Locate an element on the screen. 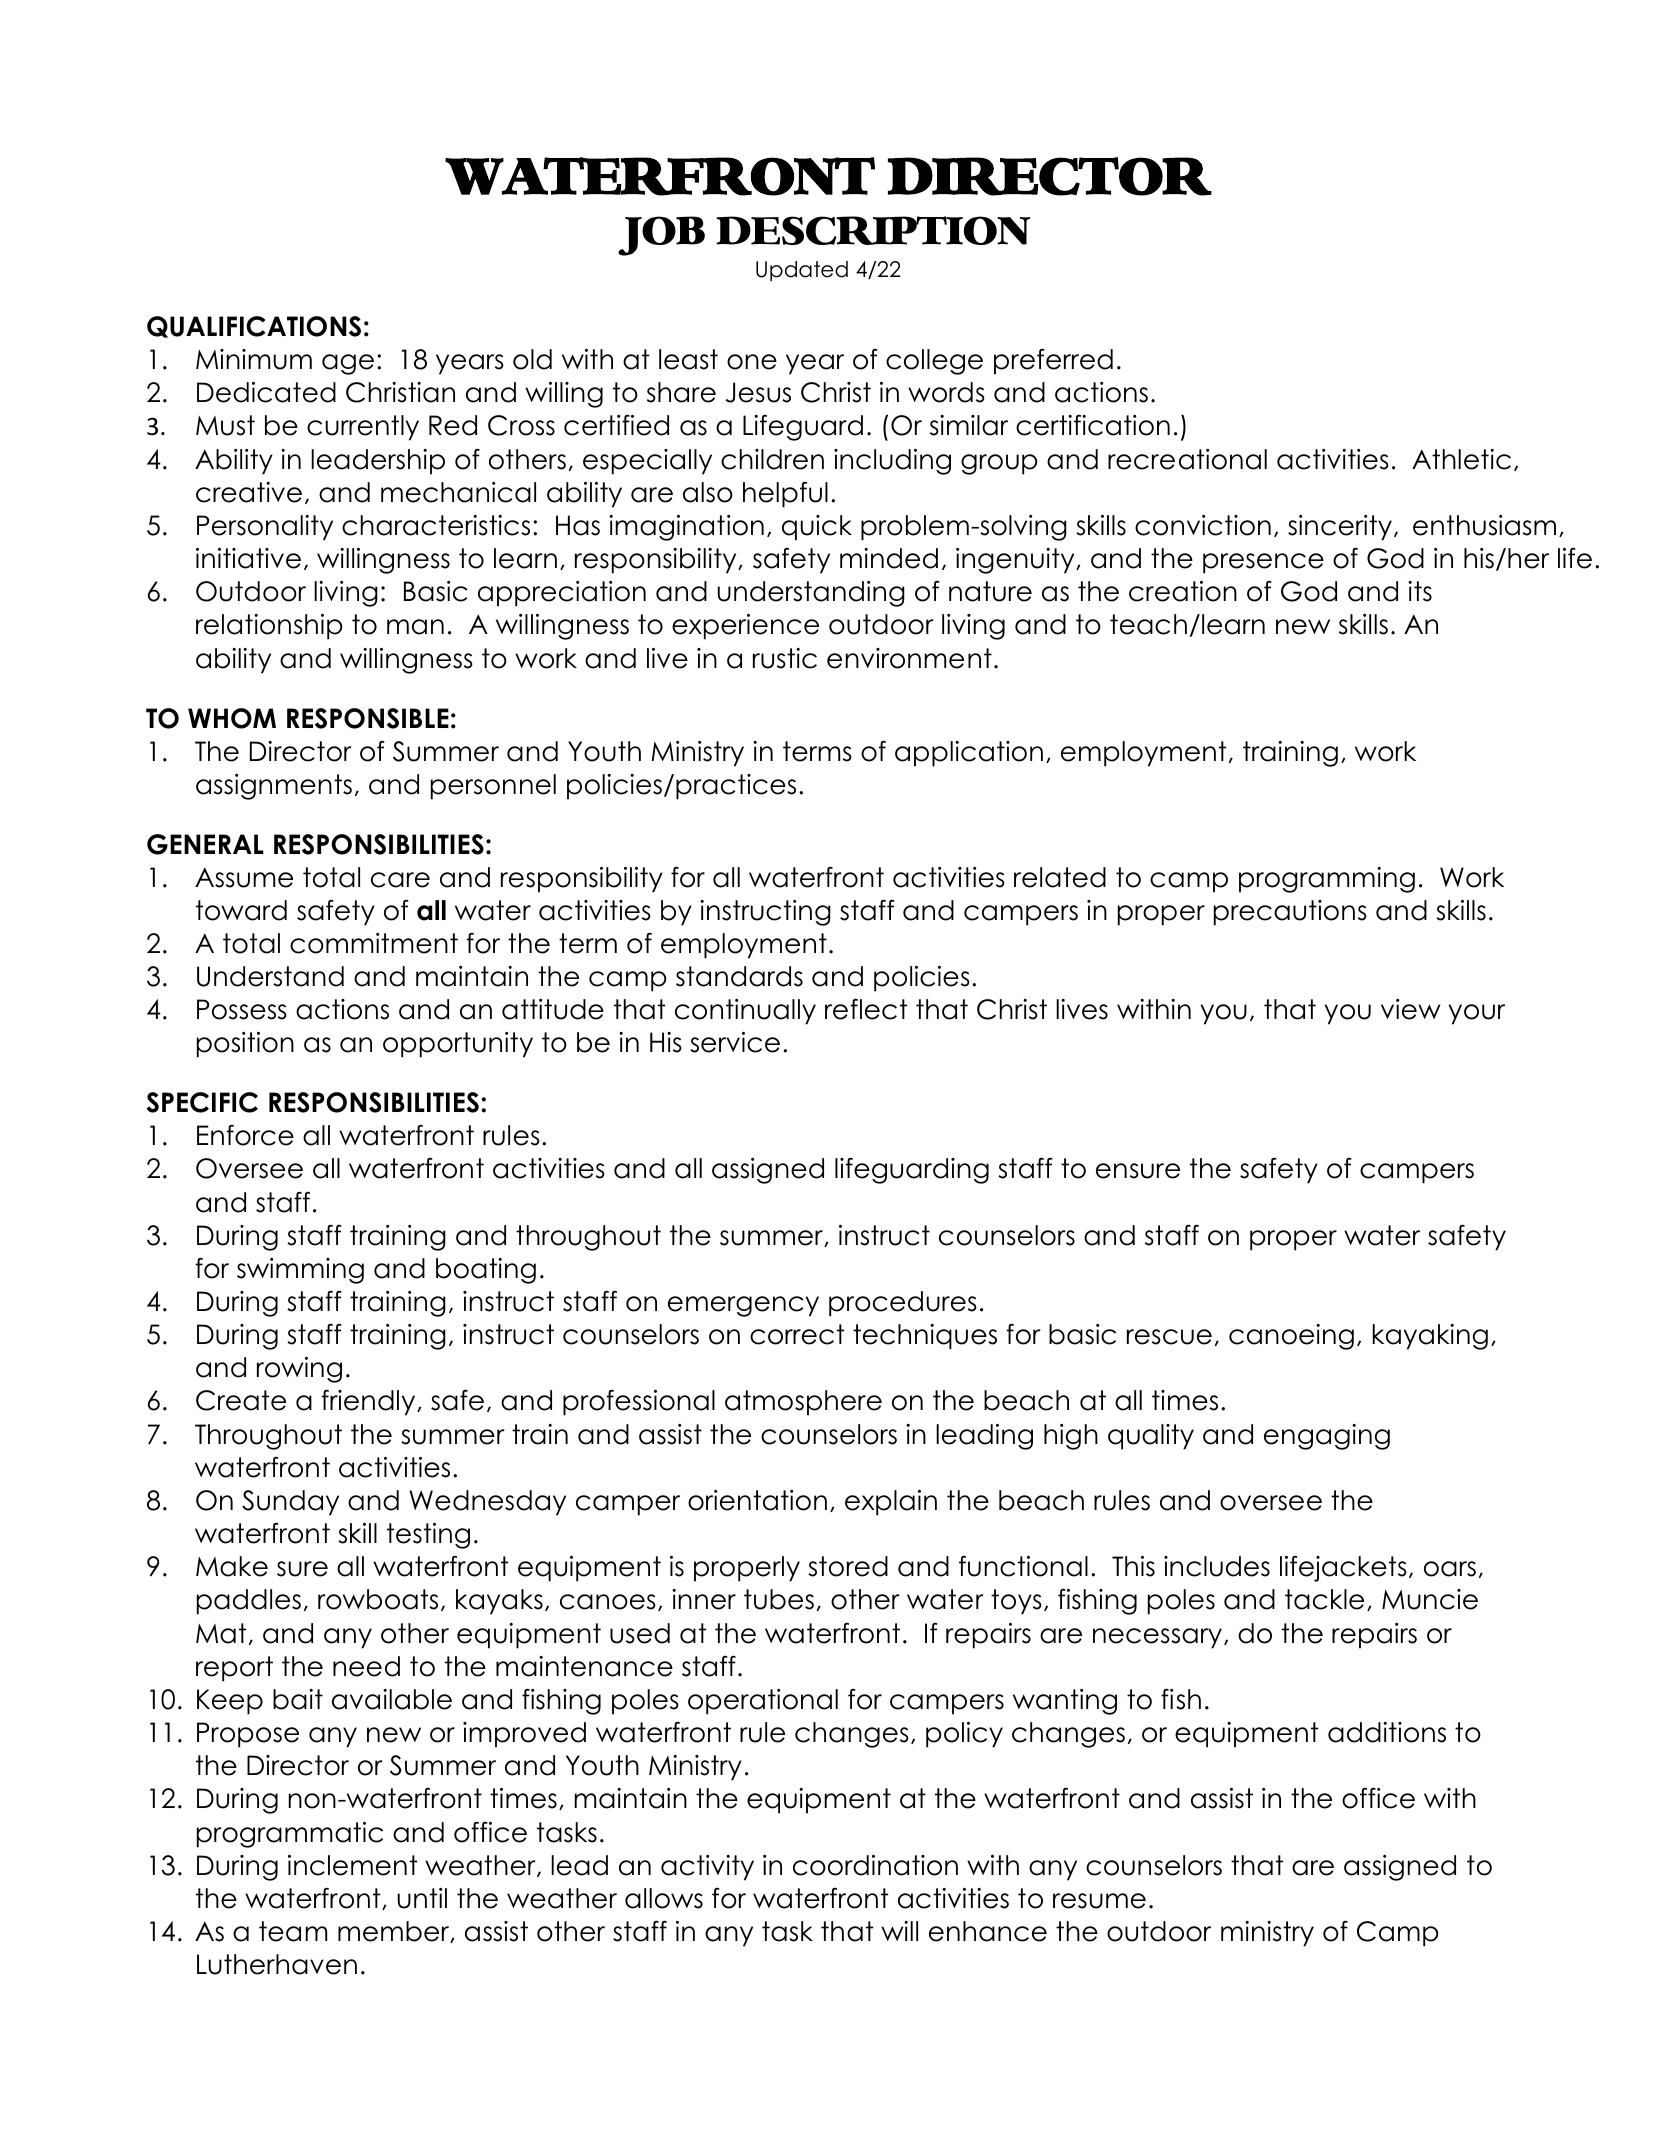 This screenshot has width=1655, height=2142. opportunity is located at coordinates (458, 1045).
